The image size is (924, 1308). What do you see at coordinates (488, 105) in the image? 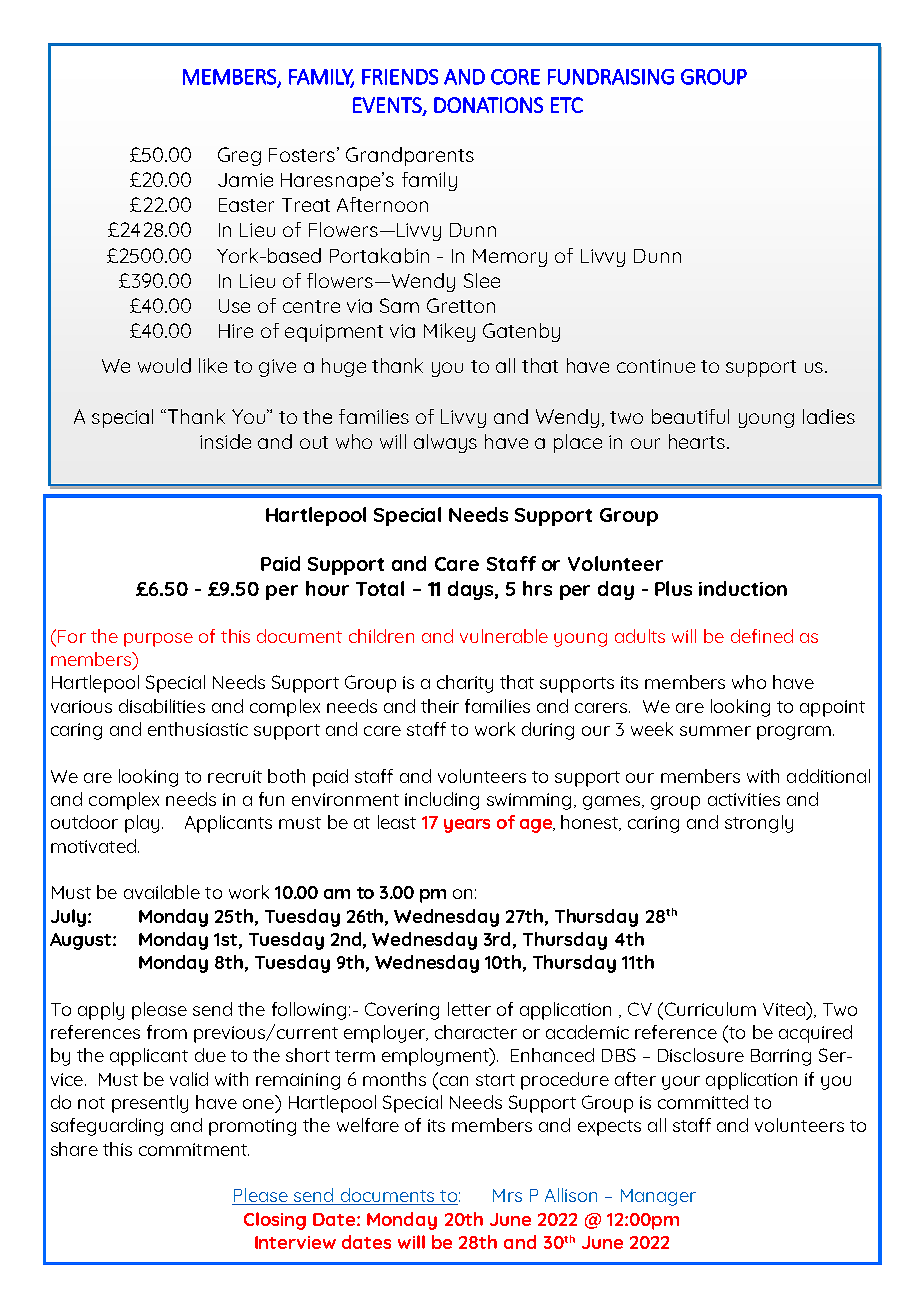
I see `DONATIONS` at bounding box center [488, 105].
